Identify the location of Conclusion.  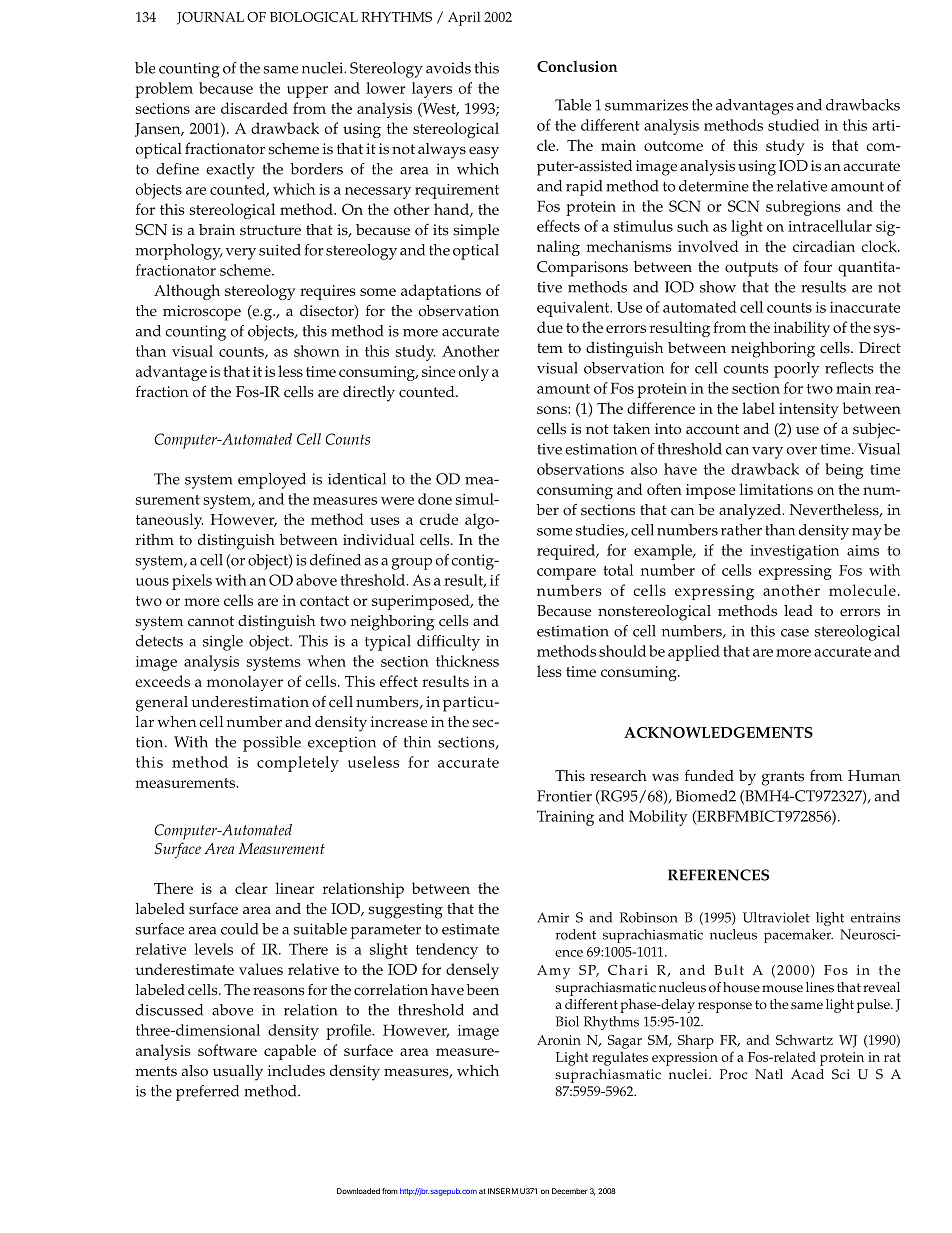
(577, 66).
